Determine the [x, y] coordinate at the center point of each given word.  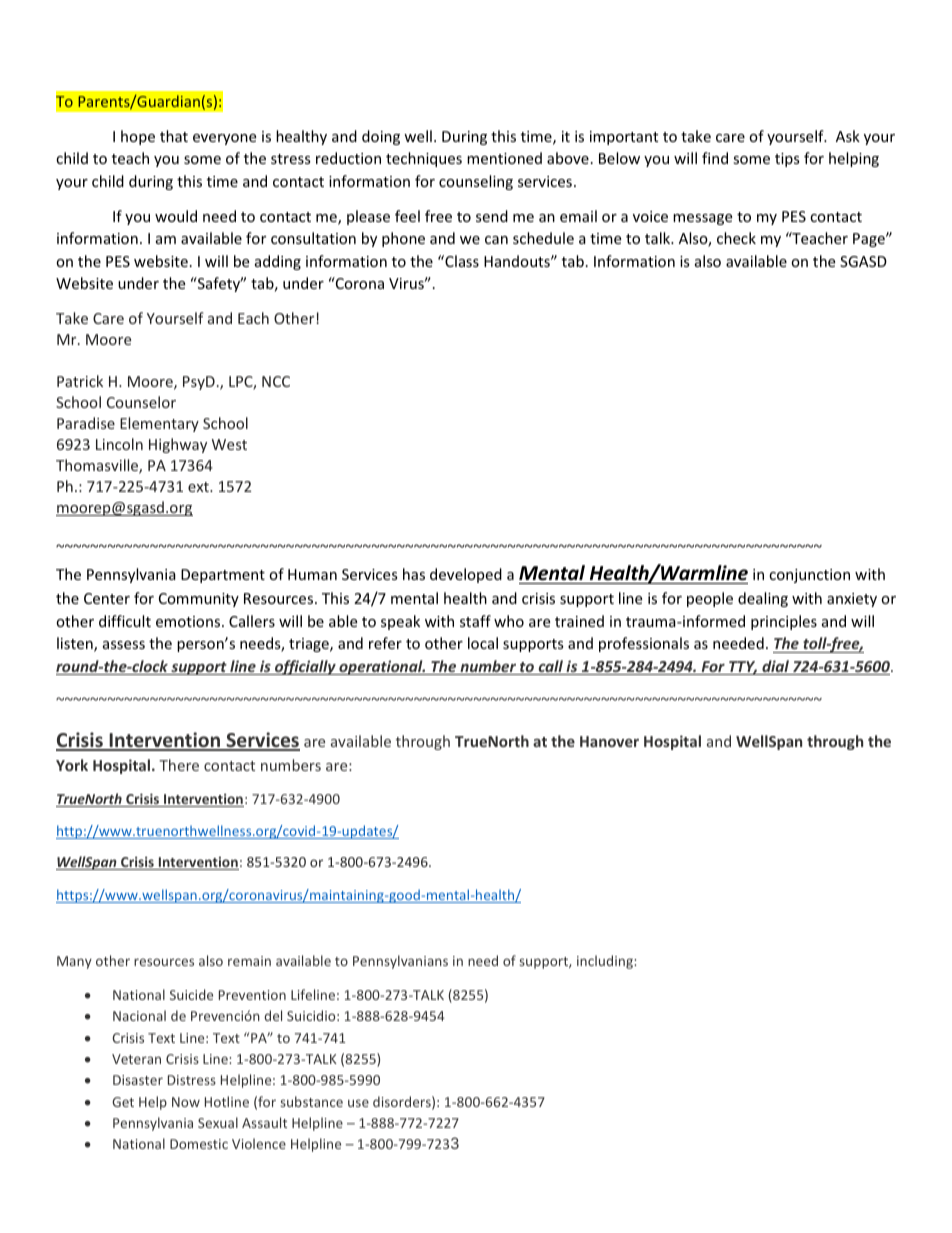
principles [784, 622]
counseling [476, 182]
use [358, 1103]
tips [787, 160]
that [174, 136]
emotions [189, 621]
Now [186, 1102]
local [483, 643]
